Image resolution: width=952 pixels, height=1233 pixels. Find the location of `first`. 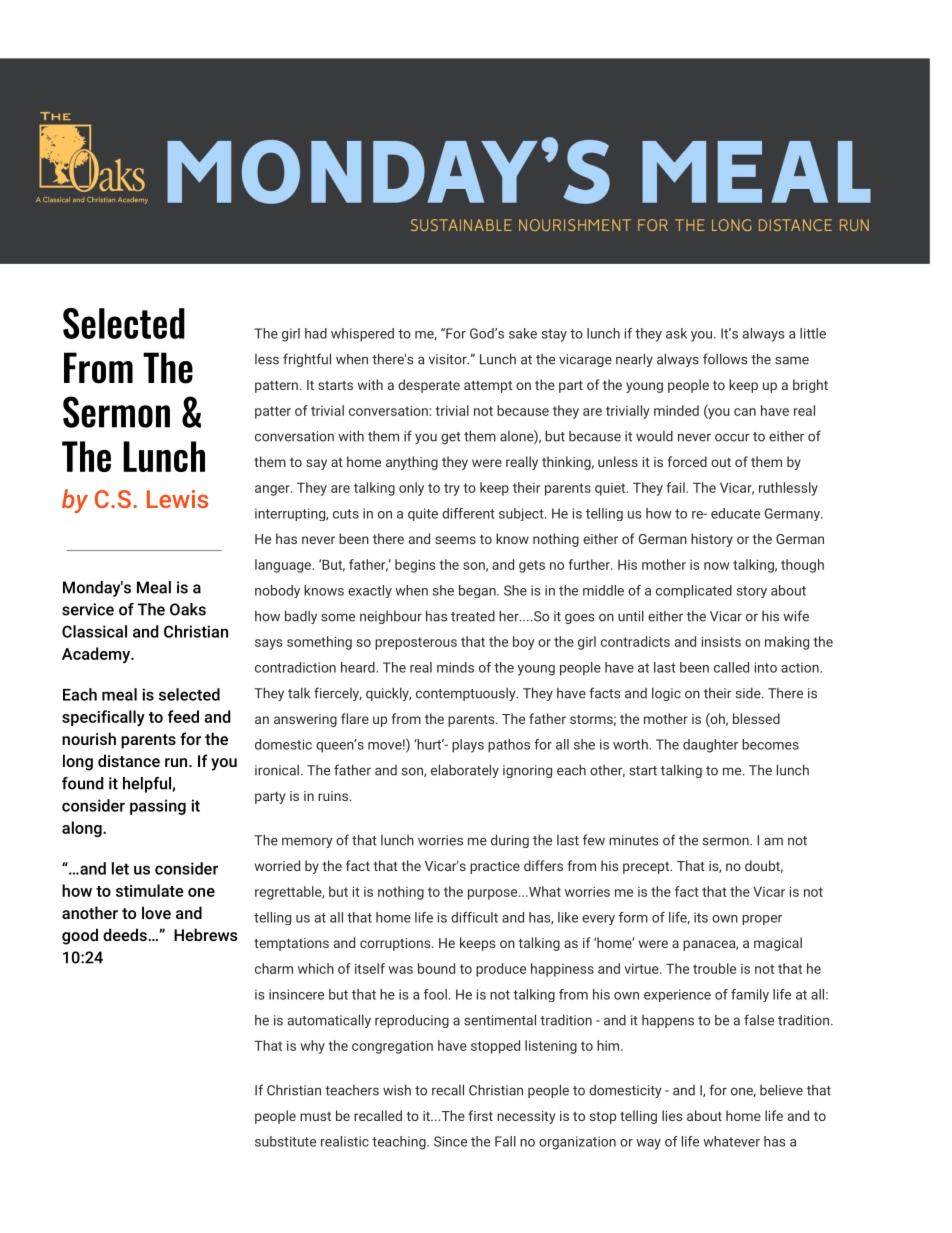

first is located at coordinates (481, 1115).
